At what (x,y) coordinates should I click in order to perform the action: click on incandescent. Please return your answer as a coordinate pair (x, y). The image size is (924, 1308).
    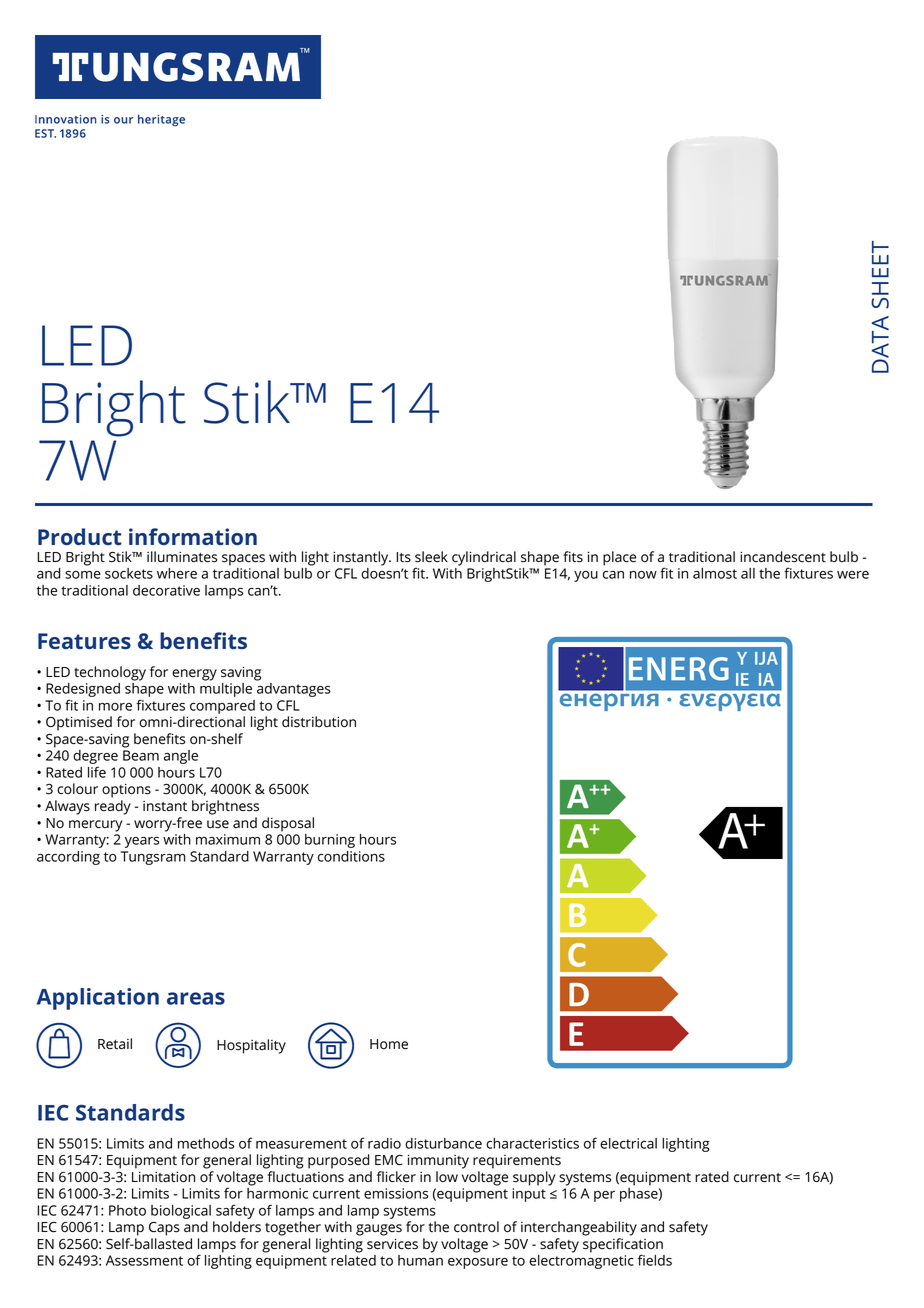
    Looking at the image, I should click on (783, 557).
